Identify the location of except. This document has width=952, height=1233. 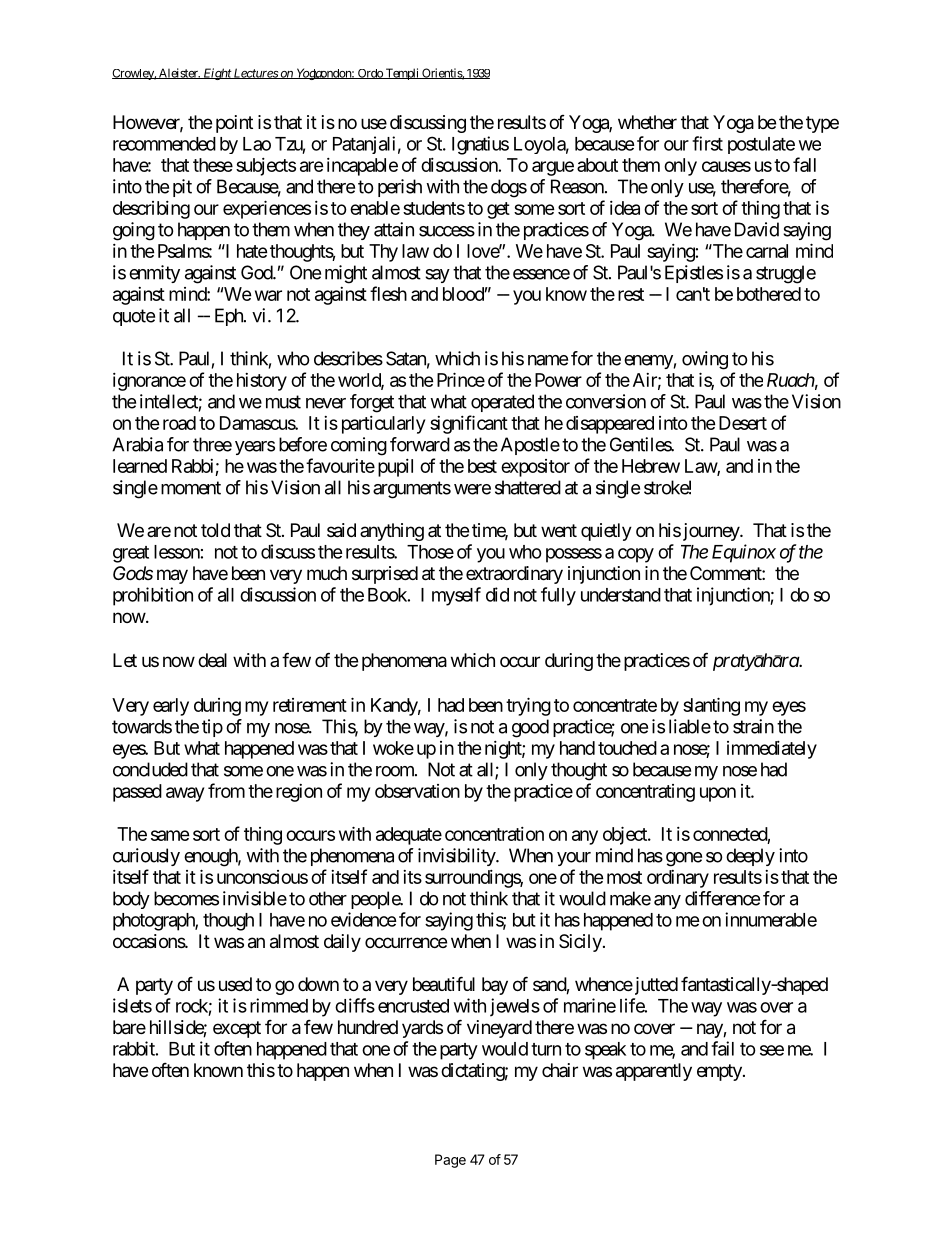
(237, 1029).
